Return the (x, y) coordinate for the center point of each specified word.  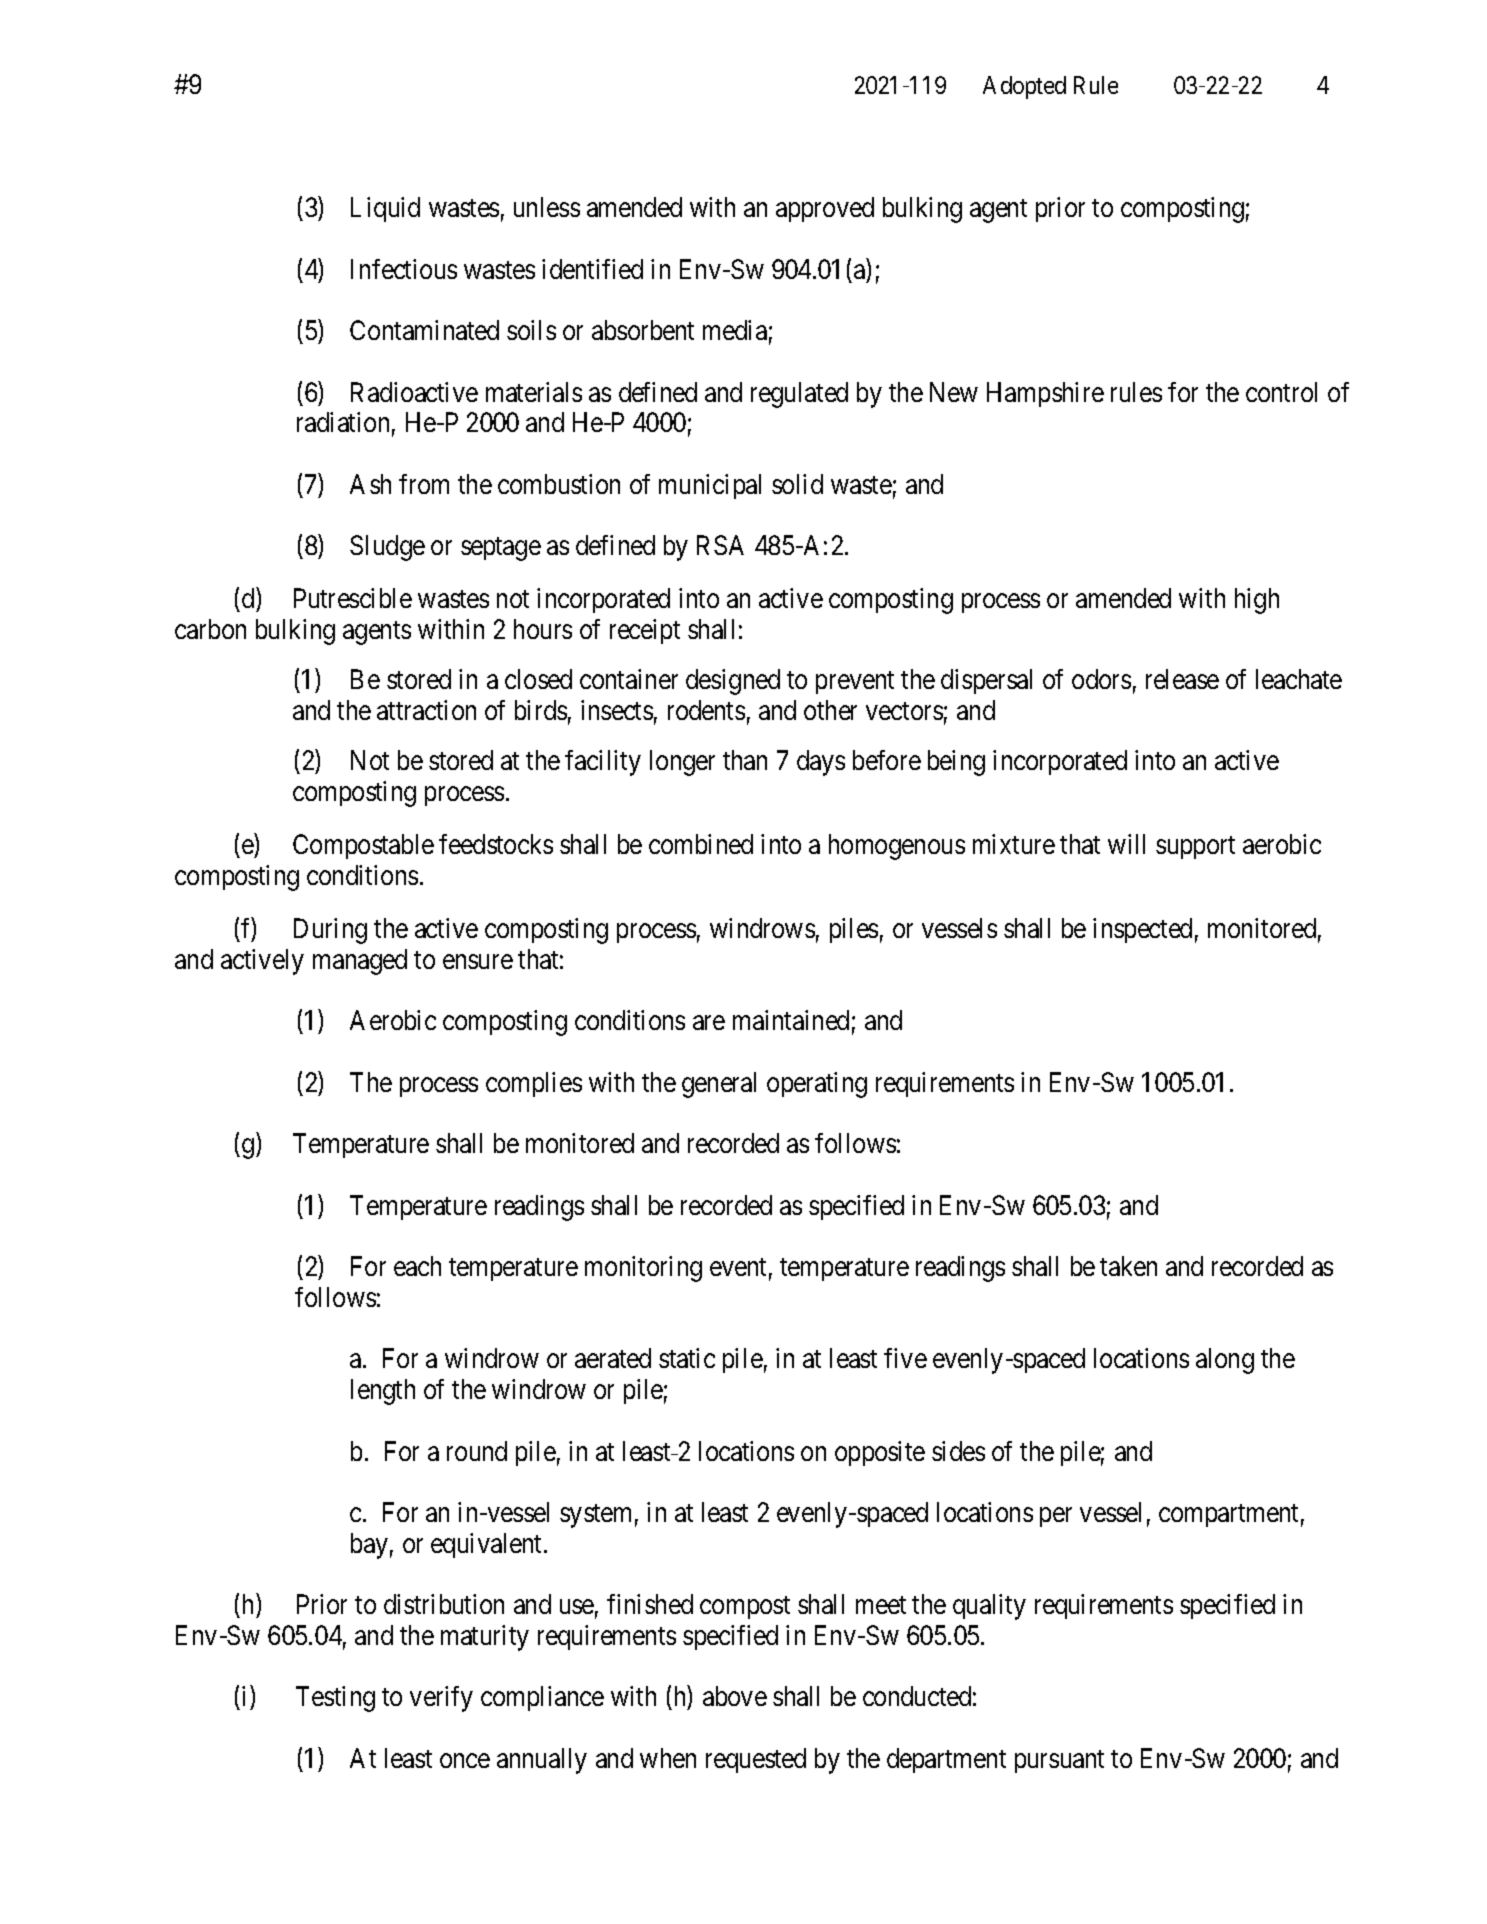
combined (701, 844)
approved (825, 209)
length (383, 1392)
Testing (335, 1699)
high (1257, 601)
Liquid (385, 209)
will (1126, 844)
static (687, 1358)
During (330, 931)
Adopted (1024, 87)
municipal (710, 486)
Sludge (387, 548)
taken (1128, 1266)
